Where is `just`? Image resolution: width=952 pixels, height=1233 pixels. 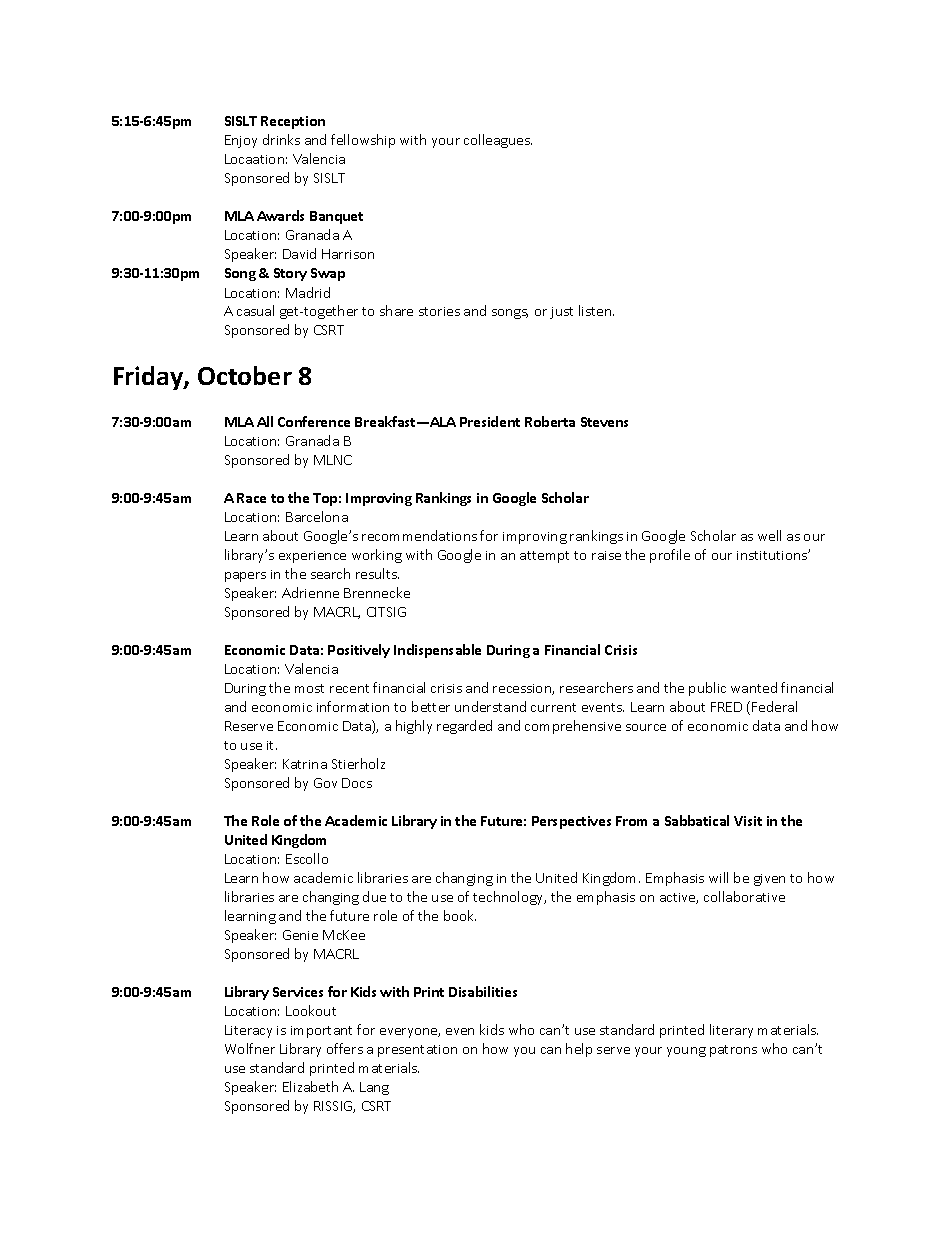 just is located at coordinates (561, 313).
